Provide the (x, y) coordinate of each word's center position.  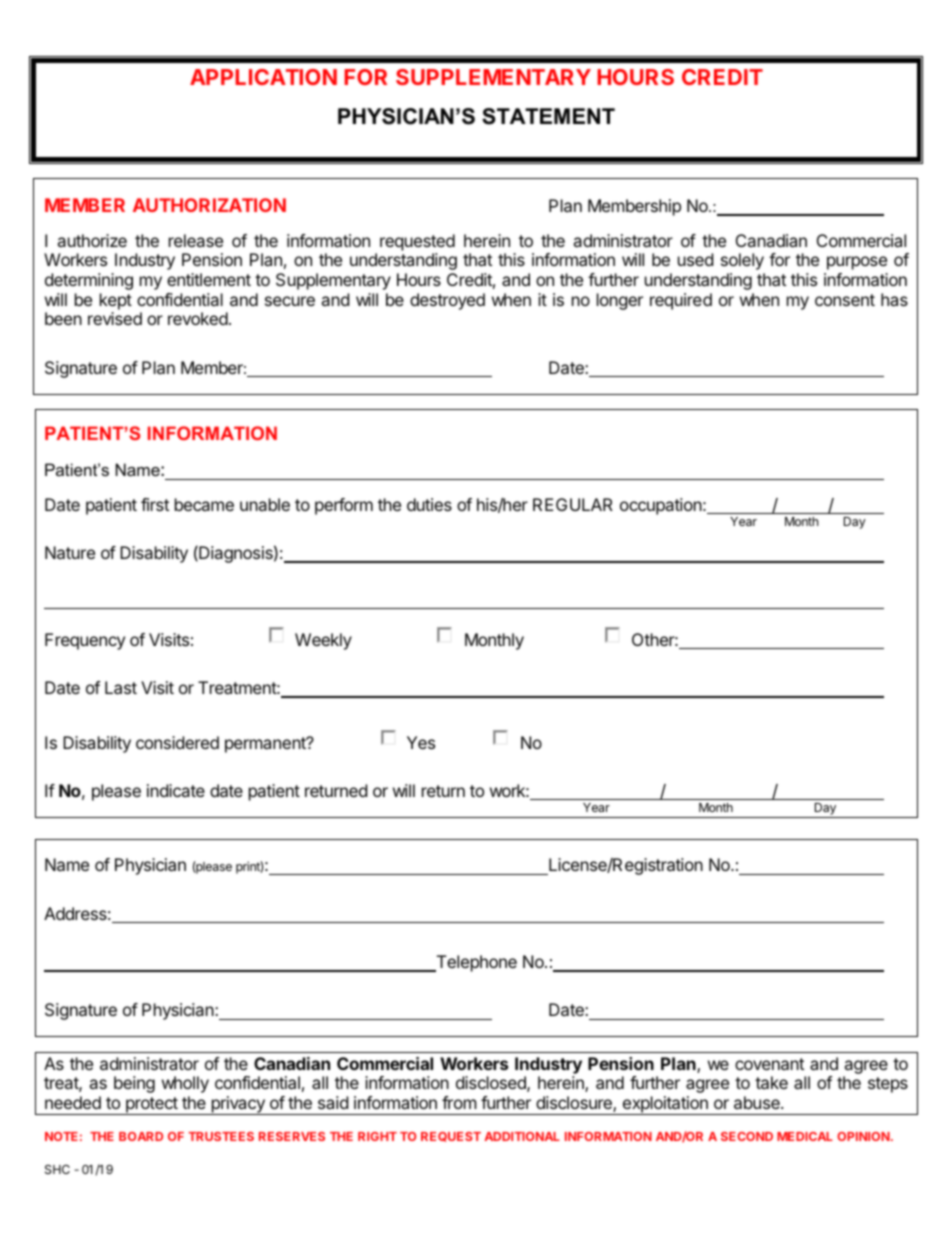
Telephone (475, 963)
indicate (176, 790)
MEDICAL (805, 1136)
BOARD (141, 1136)
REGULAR (573, 504)
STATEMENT (548, 116)
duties (429, 504)
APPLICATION (263, 77)
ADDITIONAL (522, 1136)
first (155, 504)
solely (742, 261)
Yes (421, 742)
